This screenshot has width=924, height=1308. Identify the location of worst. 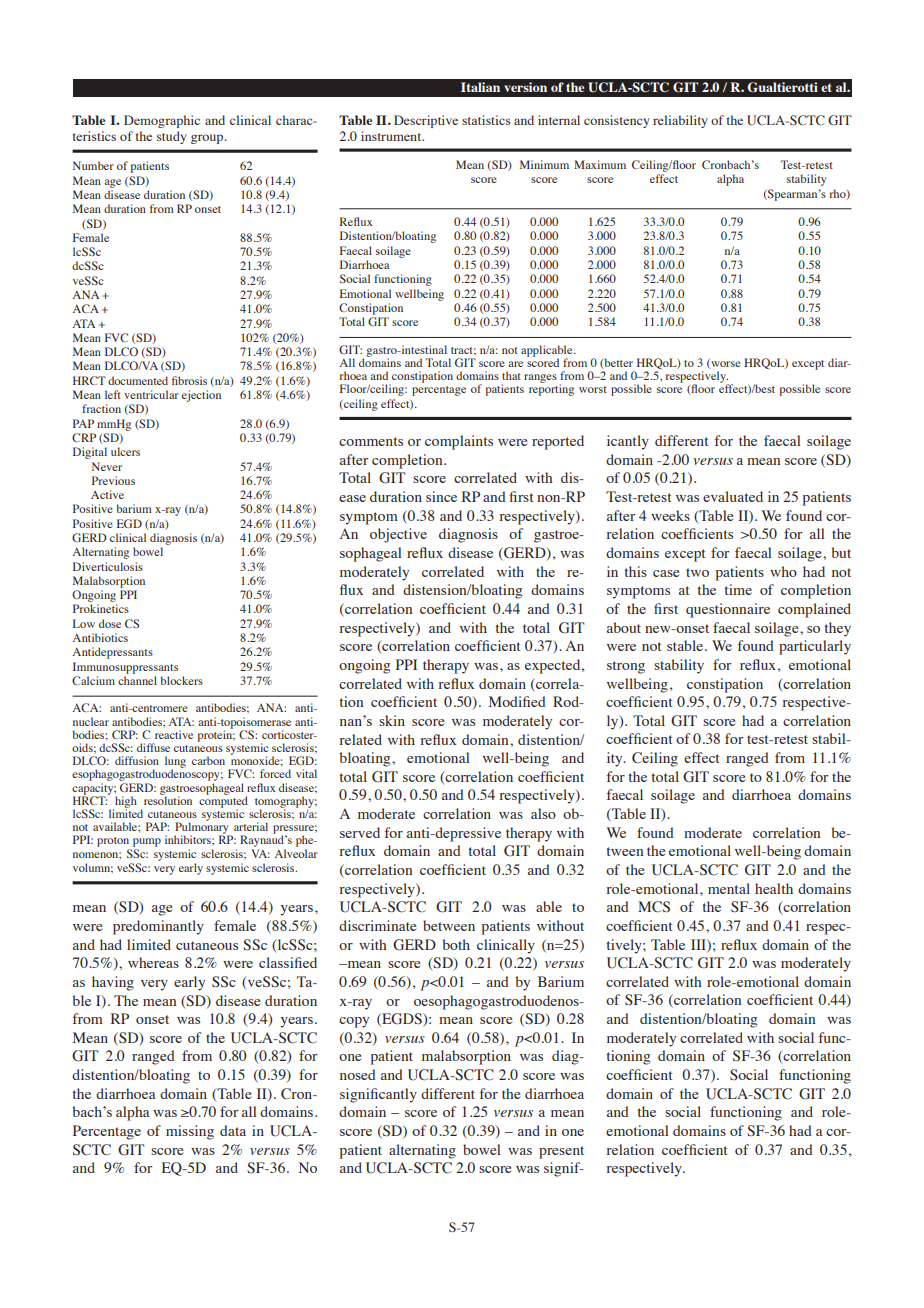
(593, 389).
